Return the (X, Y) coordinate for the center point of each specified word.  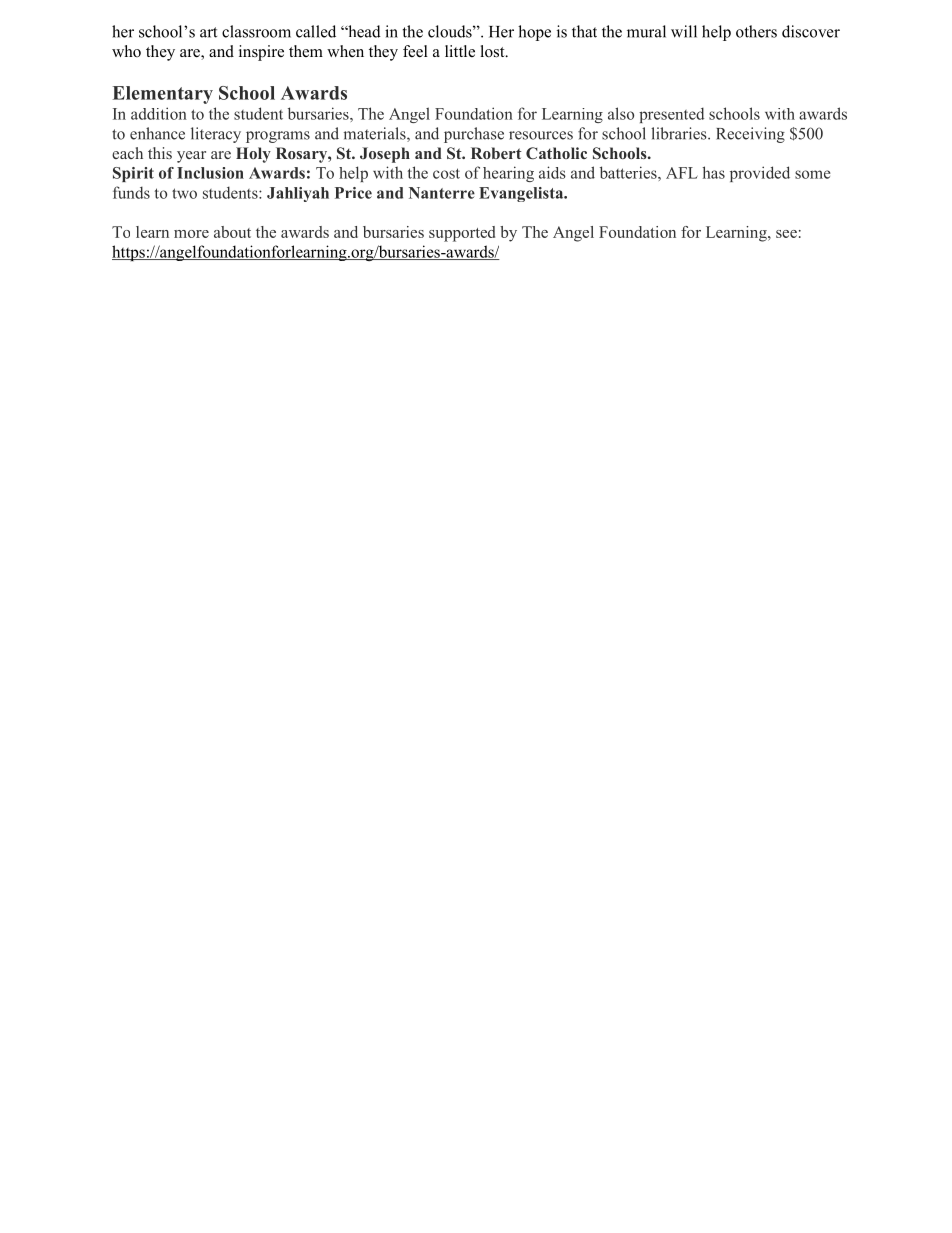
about (232, 232)
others (756, 31)
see (786, 234)
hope (534, 33)
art (208, 32)
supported (462, 234)
